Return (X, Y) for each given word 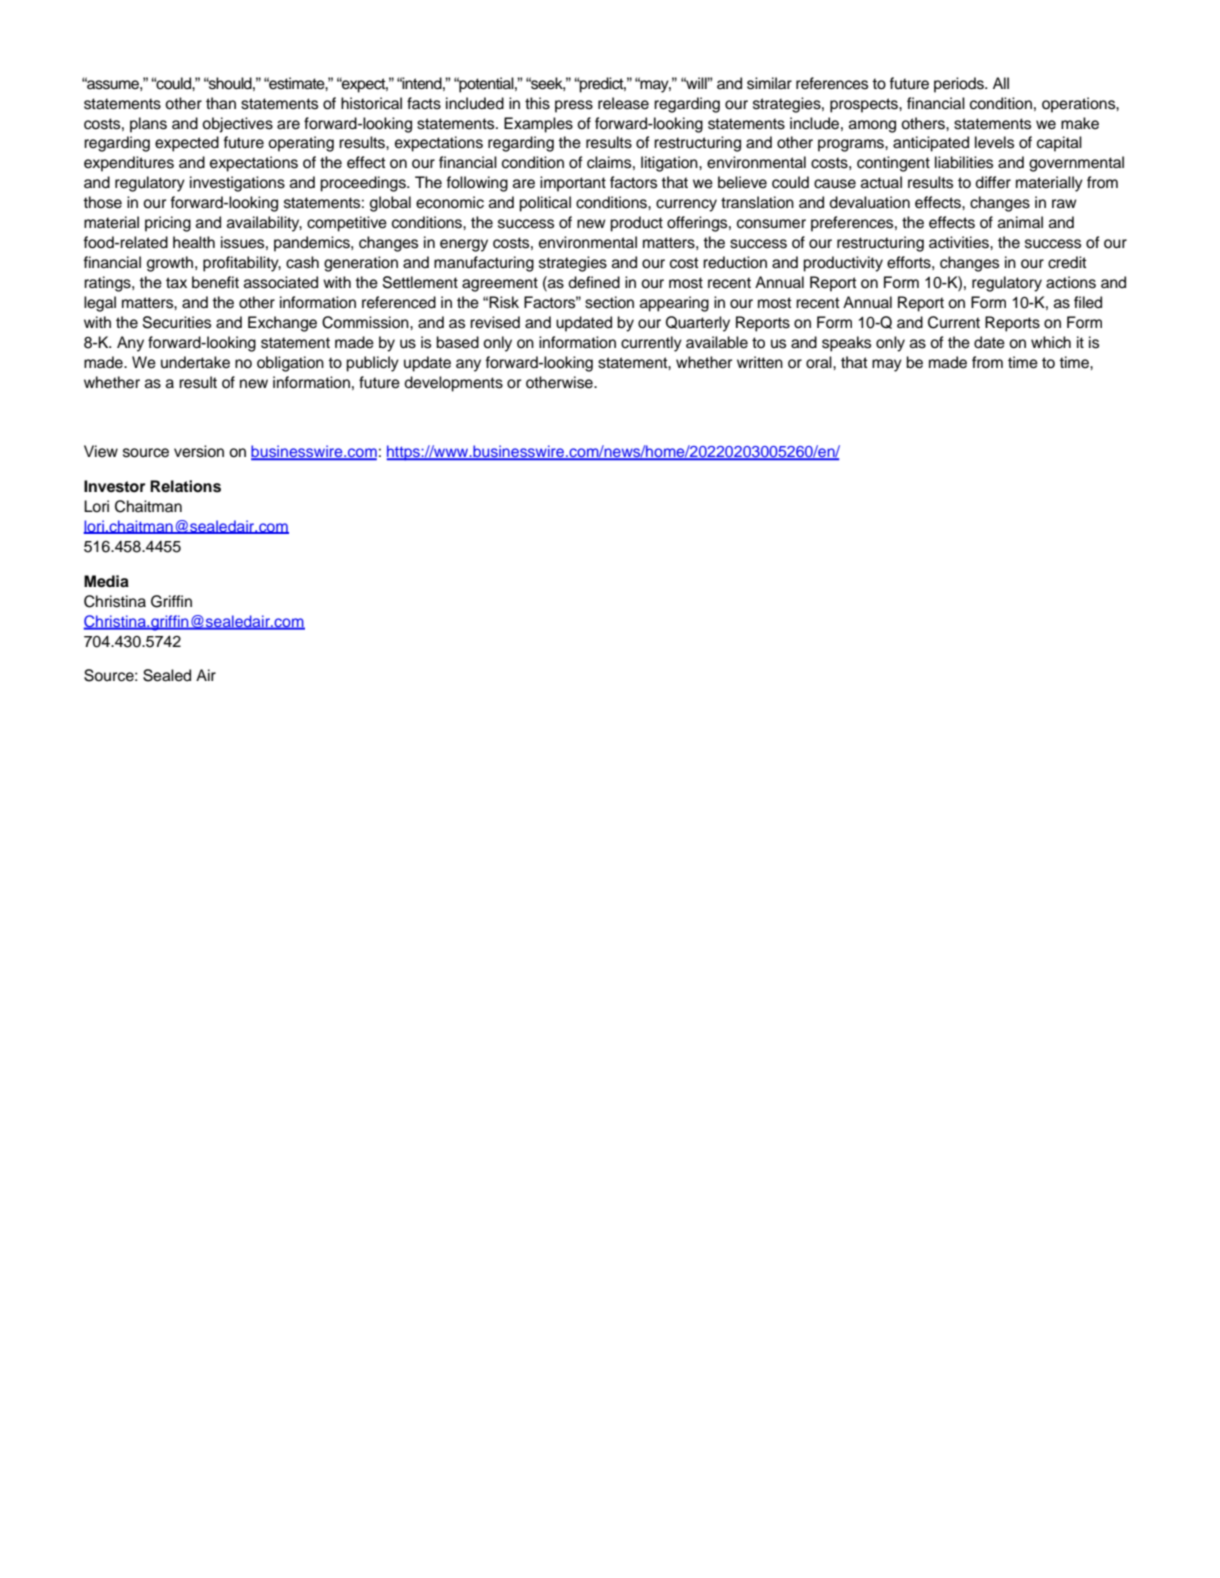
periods (960, 85)
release (623, 103)
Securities (177, 322)
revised (495, 322)
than (221, 103)
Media (106, 581)
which (1051, 342)
